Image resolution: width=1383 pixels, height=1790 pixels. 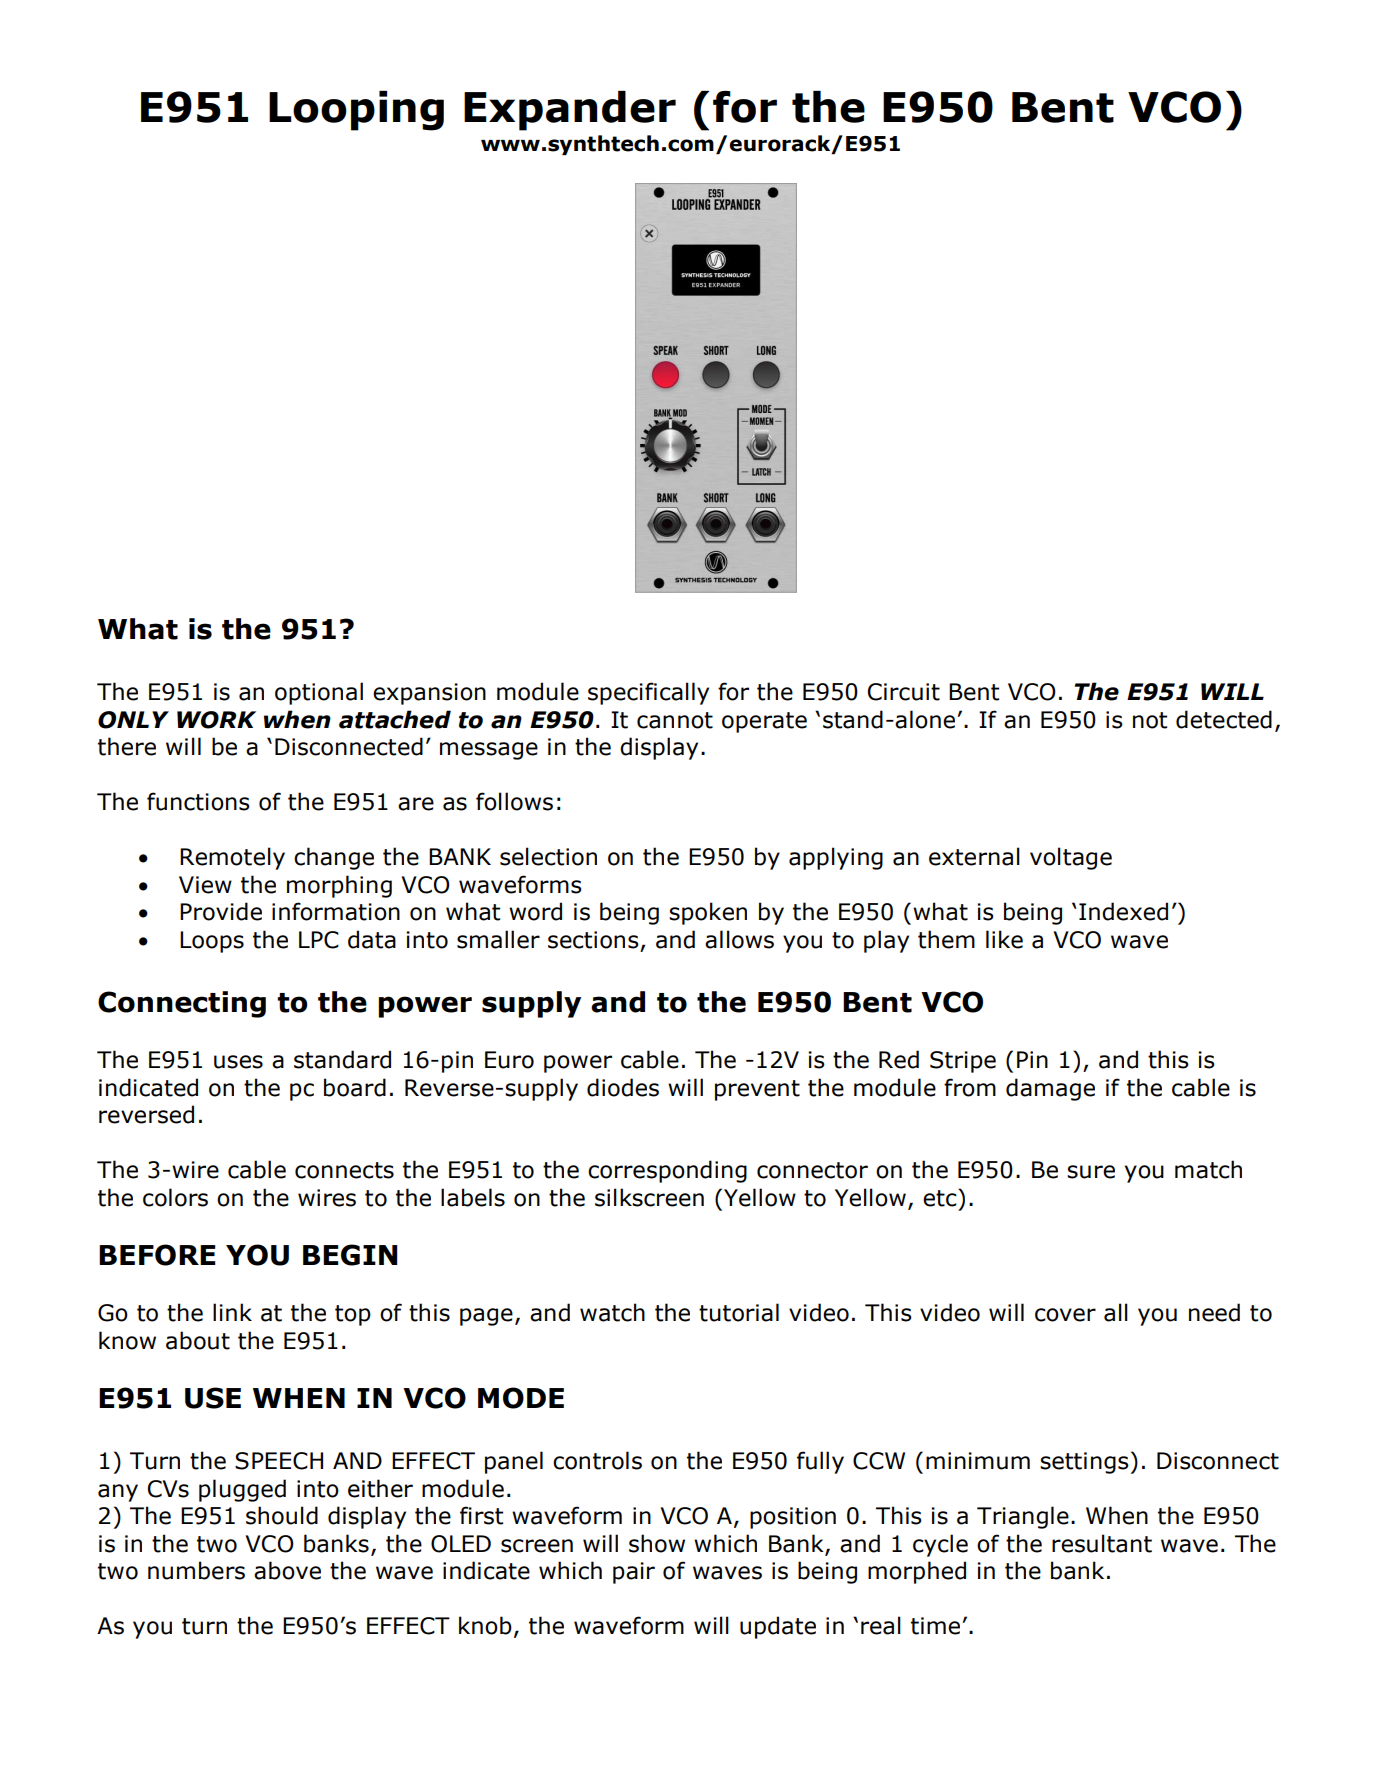 I want to click on Connecting, so click(x=182, y=1004).
